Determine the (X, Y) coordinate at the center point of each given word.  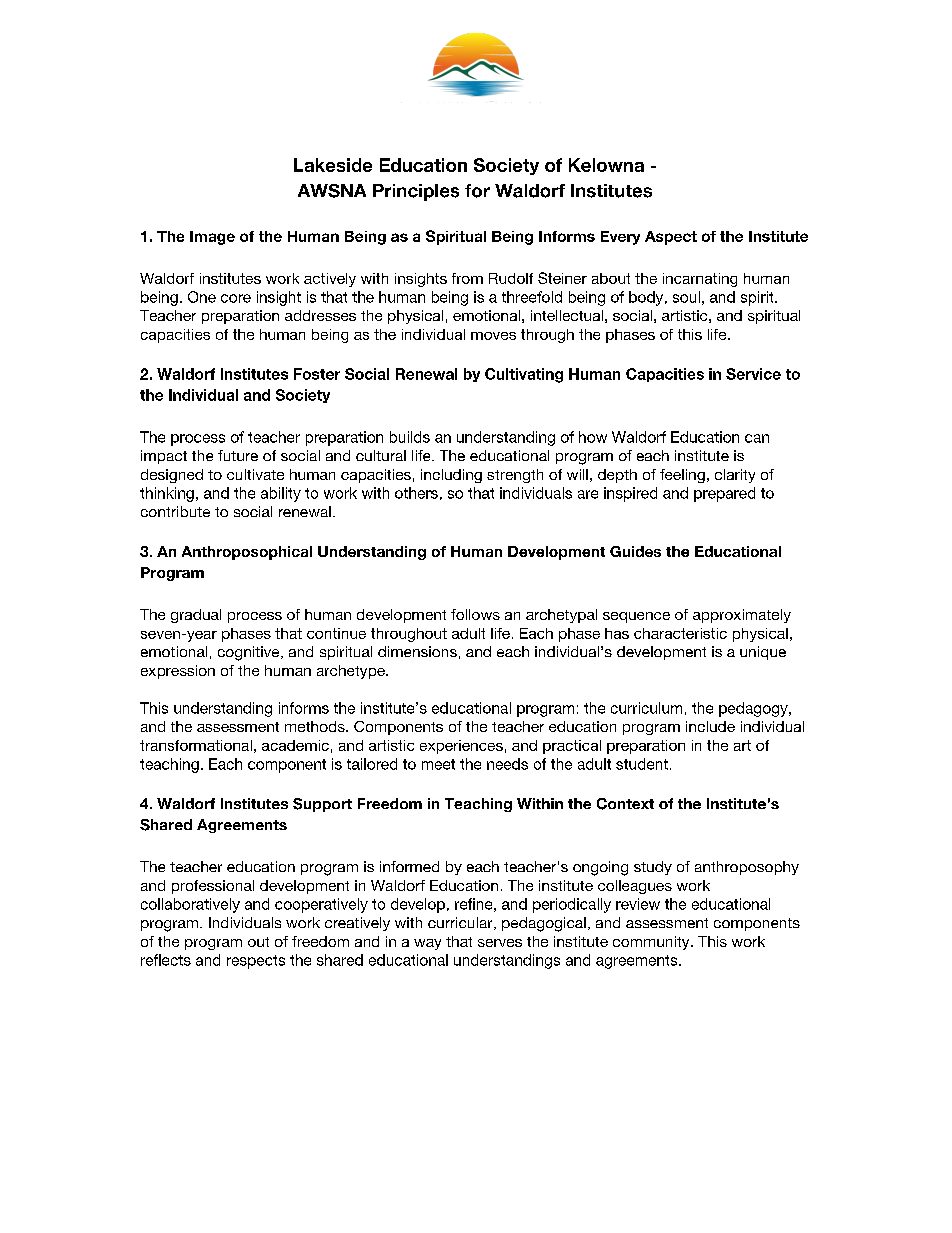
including (451, 476)
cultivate (255, 474)
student (642, 764)
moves (493, 336)
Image (212, 238)
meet (438, 764)
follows (475, 614)
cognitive (250, 653)
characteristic (680, 633)
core (236, 298)
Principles (416, 192)
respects (256, 962)
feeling (682, 476)
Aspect (671, 238)
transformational (196, 745)
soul (686, 297)
